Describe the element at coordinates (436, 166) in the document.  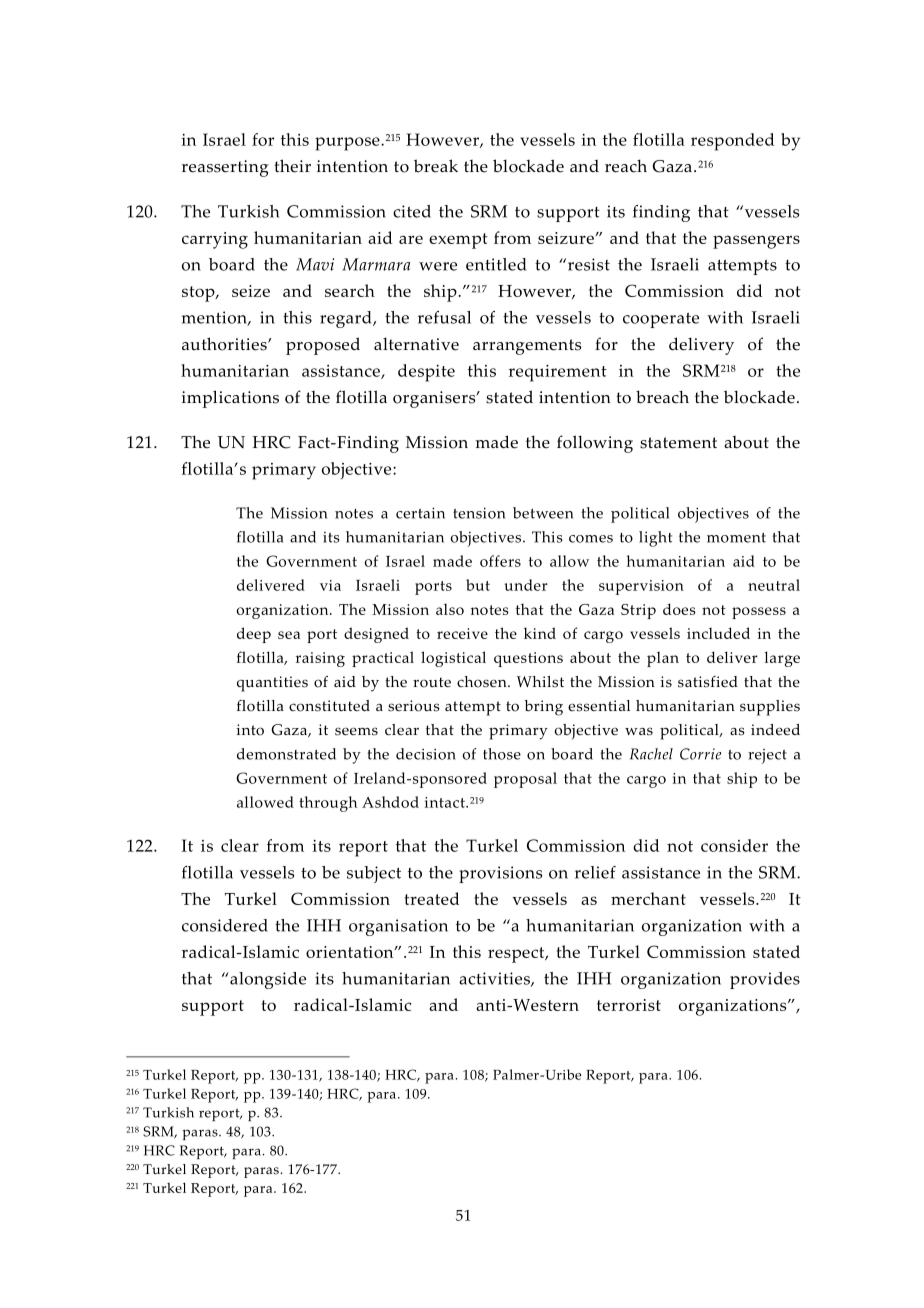
I see `break` at that location.
